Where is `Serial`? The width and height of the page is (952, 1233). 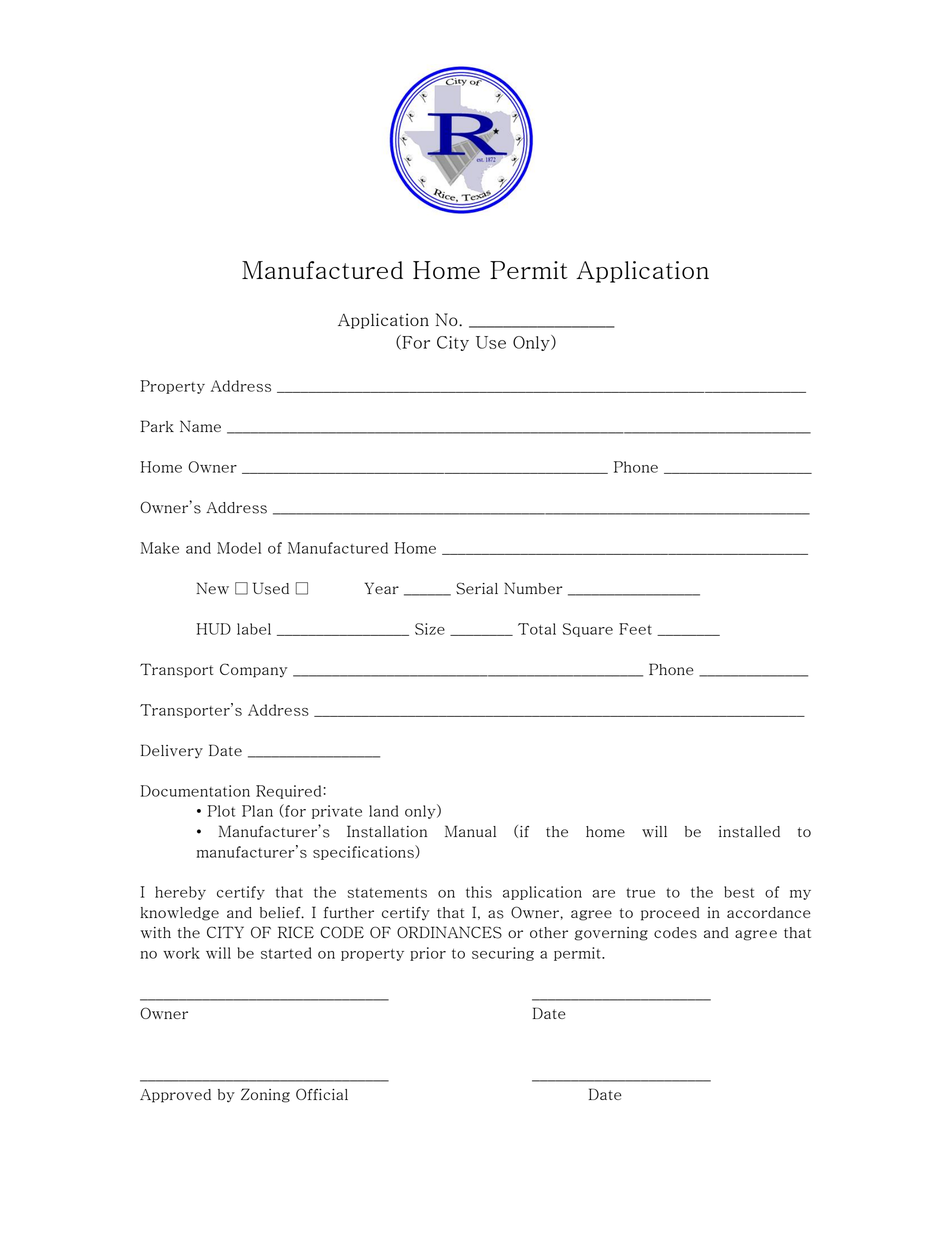 Serial is located at coordinates (477, 588).
